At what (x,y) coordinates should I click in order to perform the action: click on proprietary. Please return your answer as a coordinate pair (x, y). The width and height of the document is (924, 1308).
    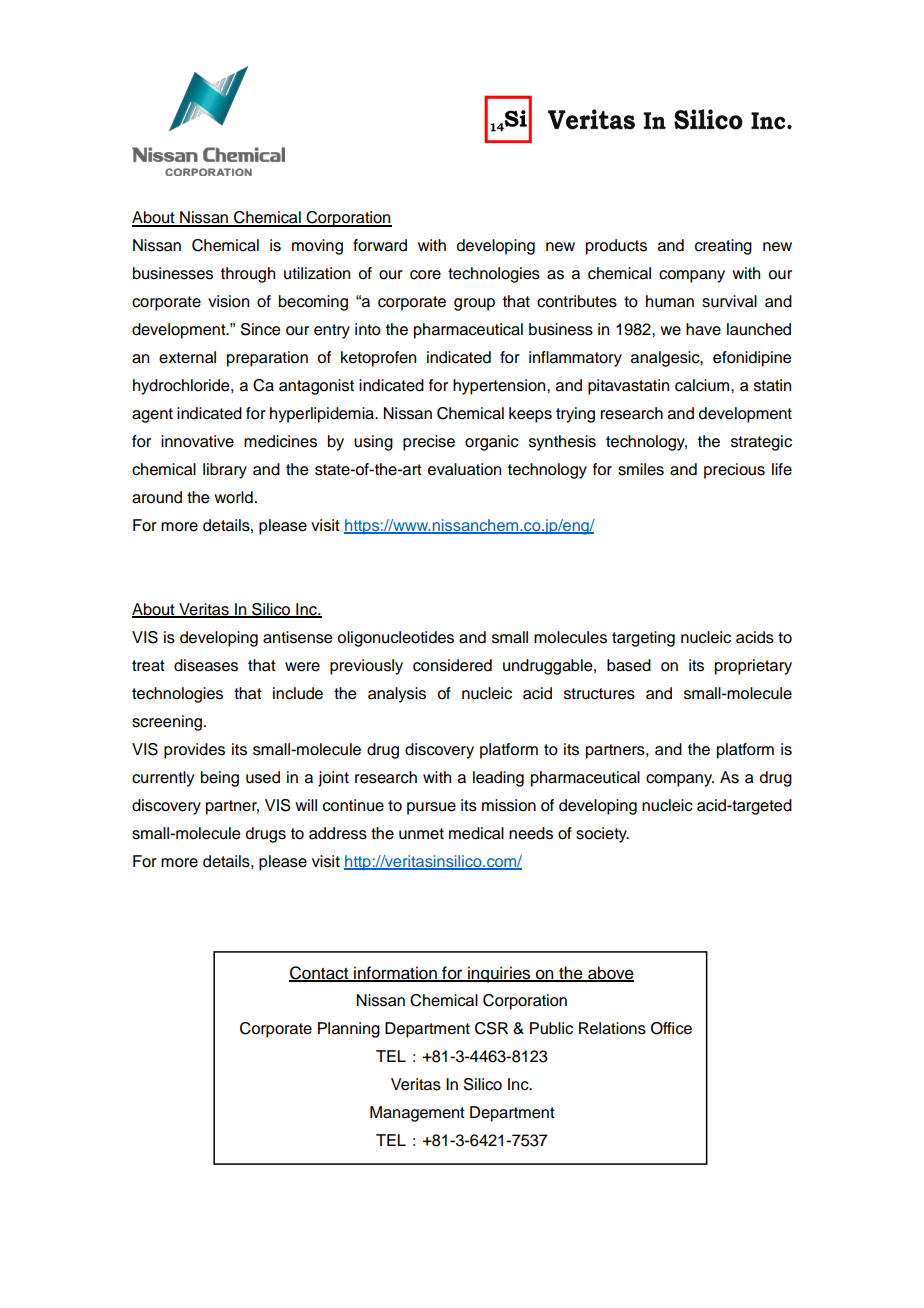
    Looking at the image, I should click on (753, 667).
